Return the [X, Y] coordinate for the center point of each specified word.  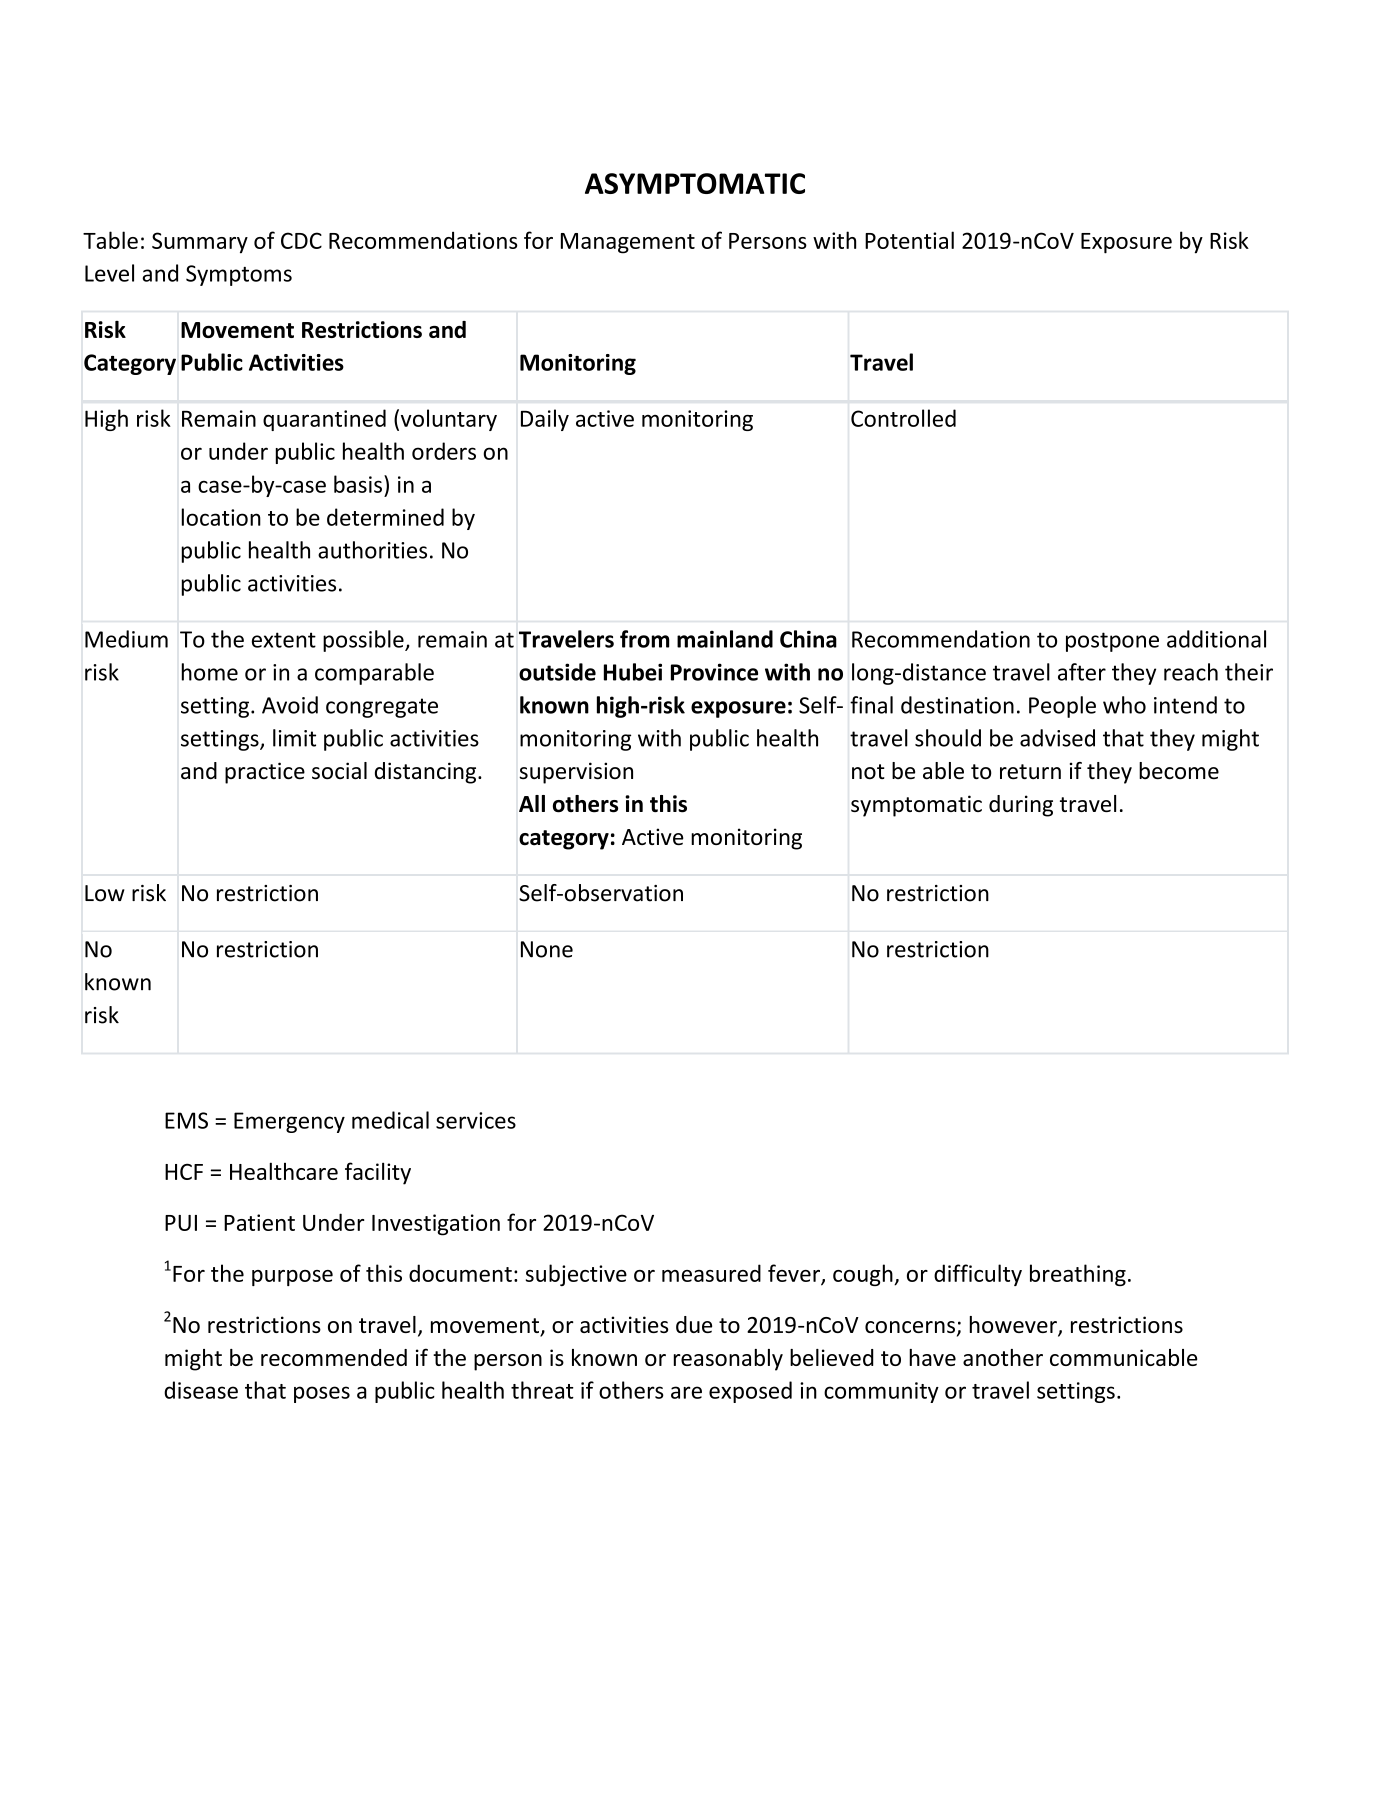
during [1021, 806]
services [476, 1120]
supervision [576, 773]
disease [201, 1390]
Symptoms [239, 275]
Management [628, 243]
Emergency [289, 1122]
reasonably [728, 1360]
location [221, 517]
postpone [1112, 642]
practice [265, 773]
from [644, 639]
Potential [909, 240]
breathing [1078, 1275]
